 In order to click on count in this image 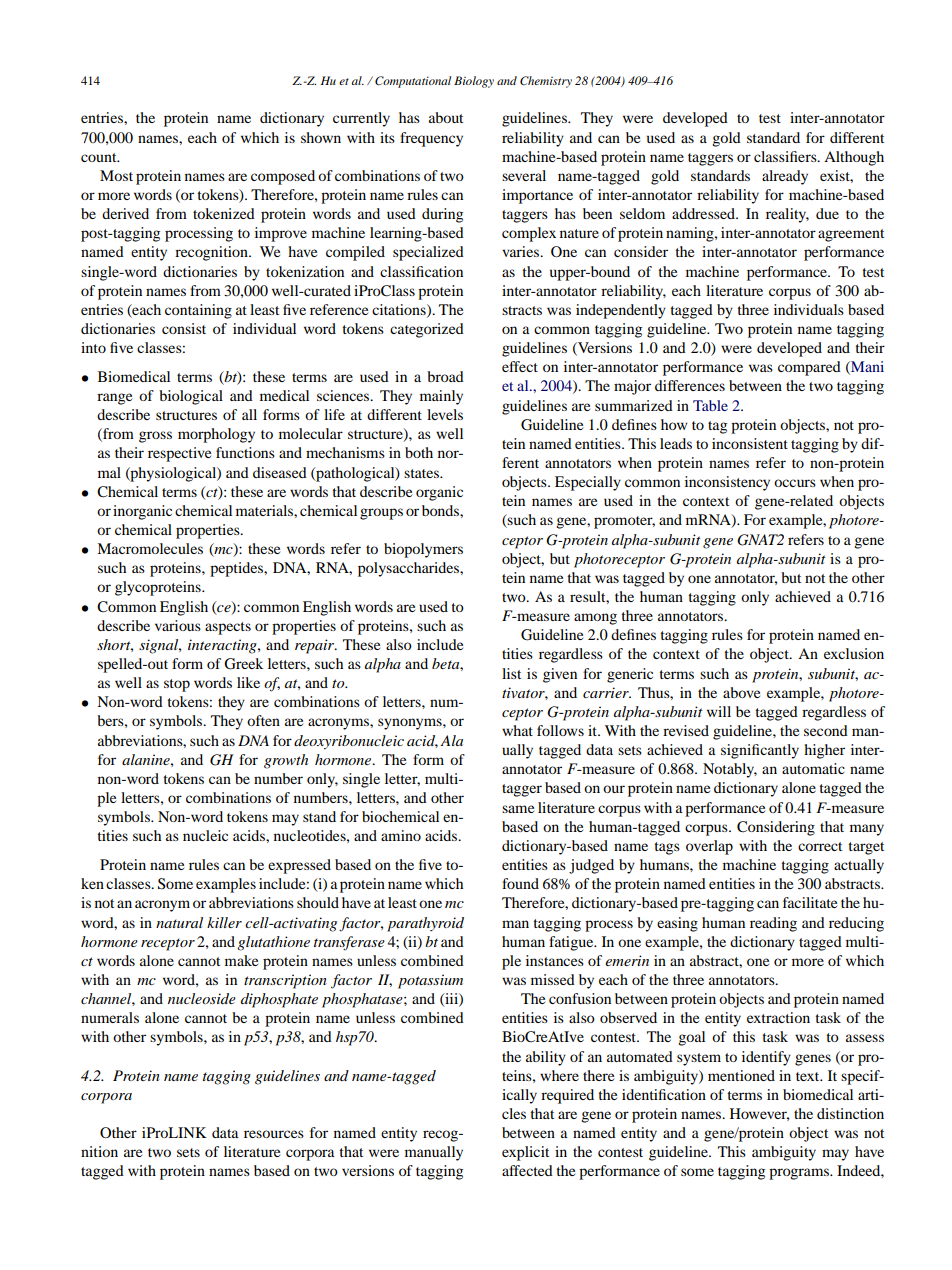, I will do `click(100, 157)`.
